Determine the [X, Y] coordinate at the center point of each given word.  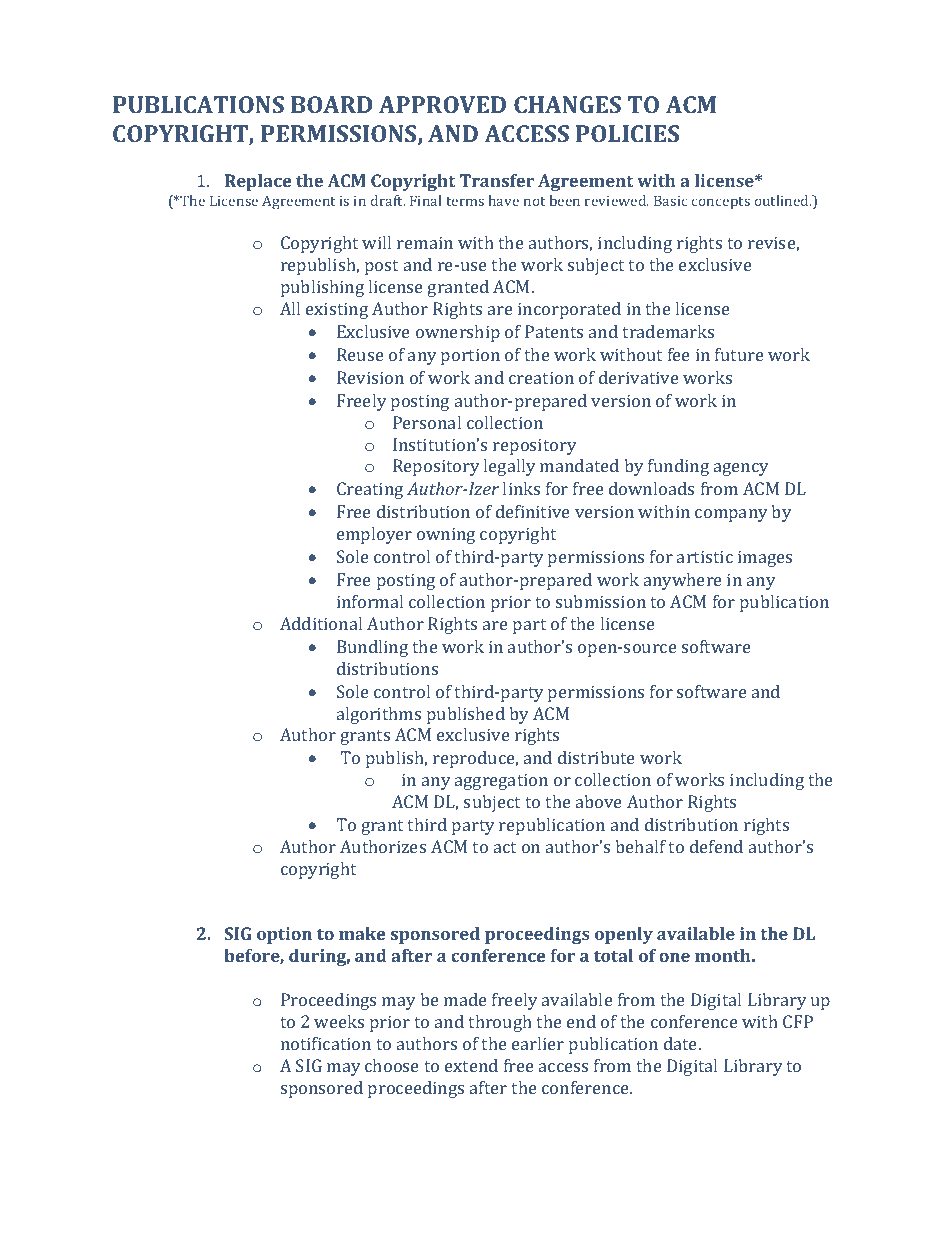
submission [601, 601]
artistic [705, 556]
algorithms [379, 715]
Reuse [360, 354]
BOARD [331, 104]
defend [716, 846]
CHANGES [567, 104]
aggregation [501, 781]
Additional [321, 623]
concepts [721, 203]
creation [541, 377]
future [739, 354]
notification [326, 1043]
